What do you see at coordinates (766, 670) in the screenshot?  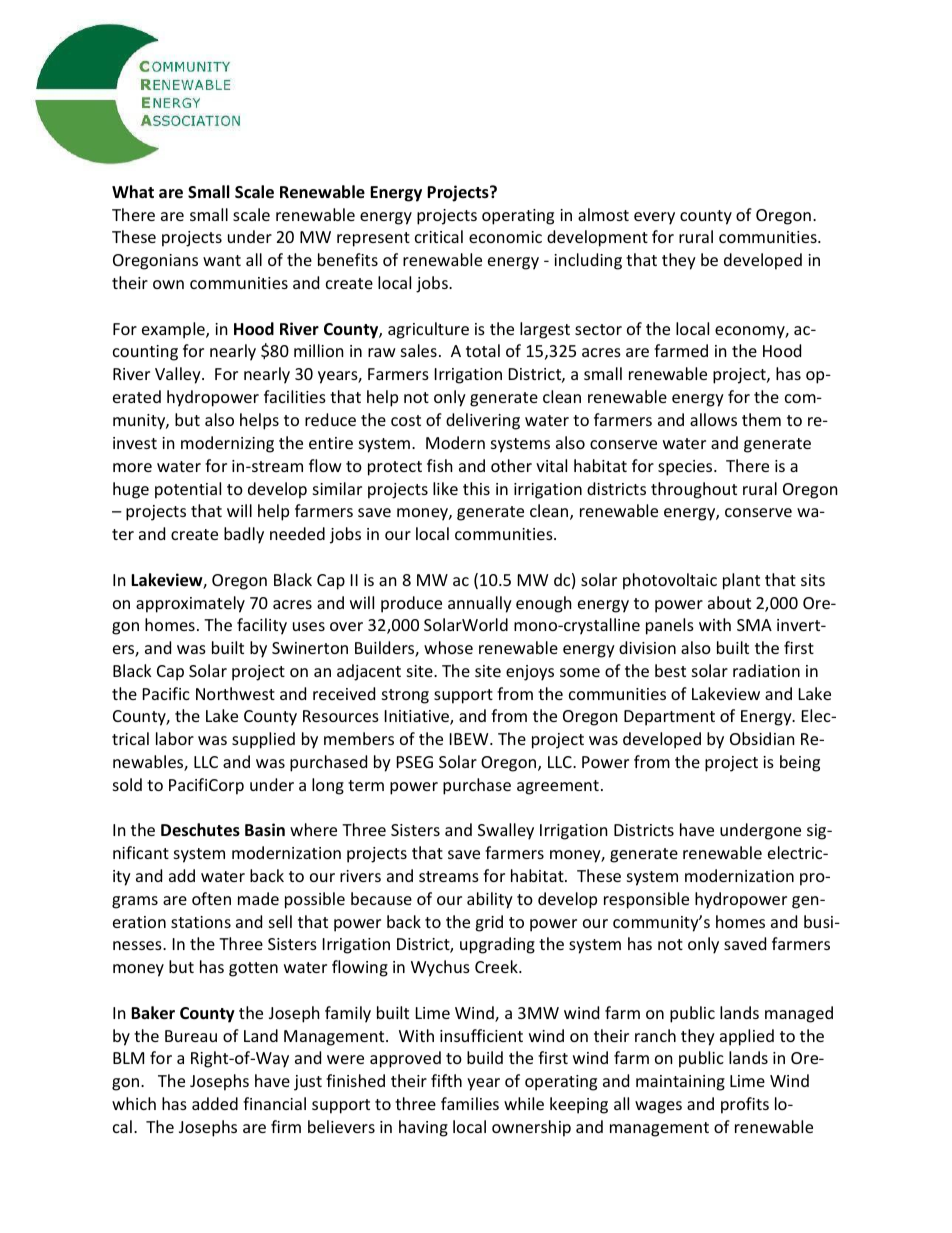 I see `radiation` at bounding box center [766, 670].
